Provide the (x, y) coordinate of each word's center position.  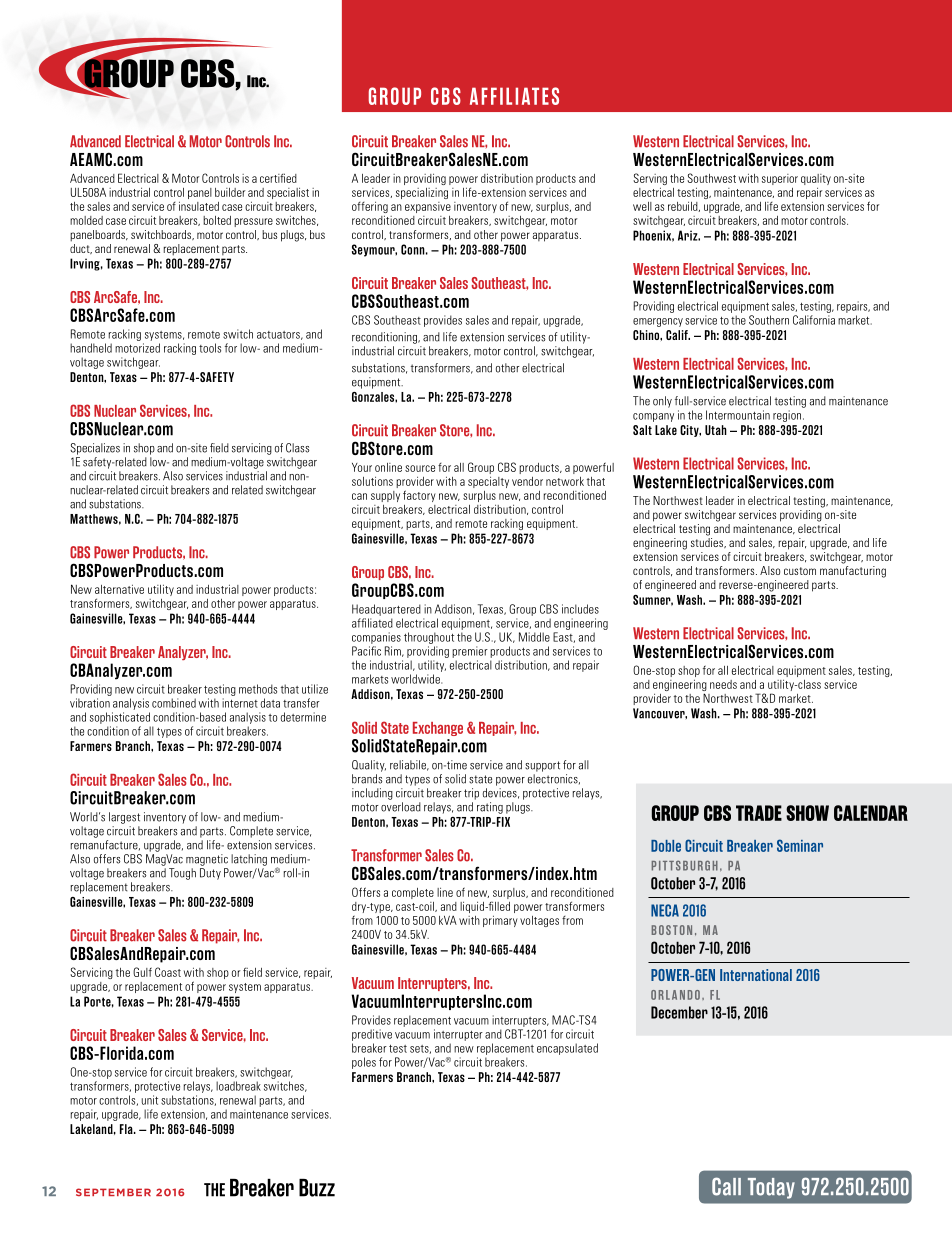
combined (174, 703)
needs (723, 684)
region (788, 416)
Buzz (317, 1188)
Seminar (800, 845)
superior (780, 179)
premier (470, 652)
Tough (182, 874)
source (420, 468)
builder (230, 192)
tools (210, 348)
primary (500, 921)
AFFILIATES (514, 96)
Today (771, 1188)
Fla (127, 1129)
